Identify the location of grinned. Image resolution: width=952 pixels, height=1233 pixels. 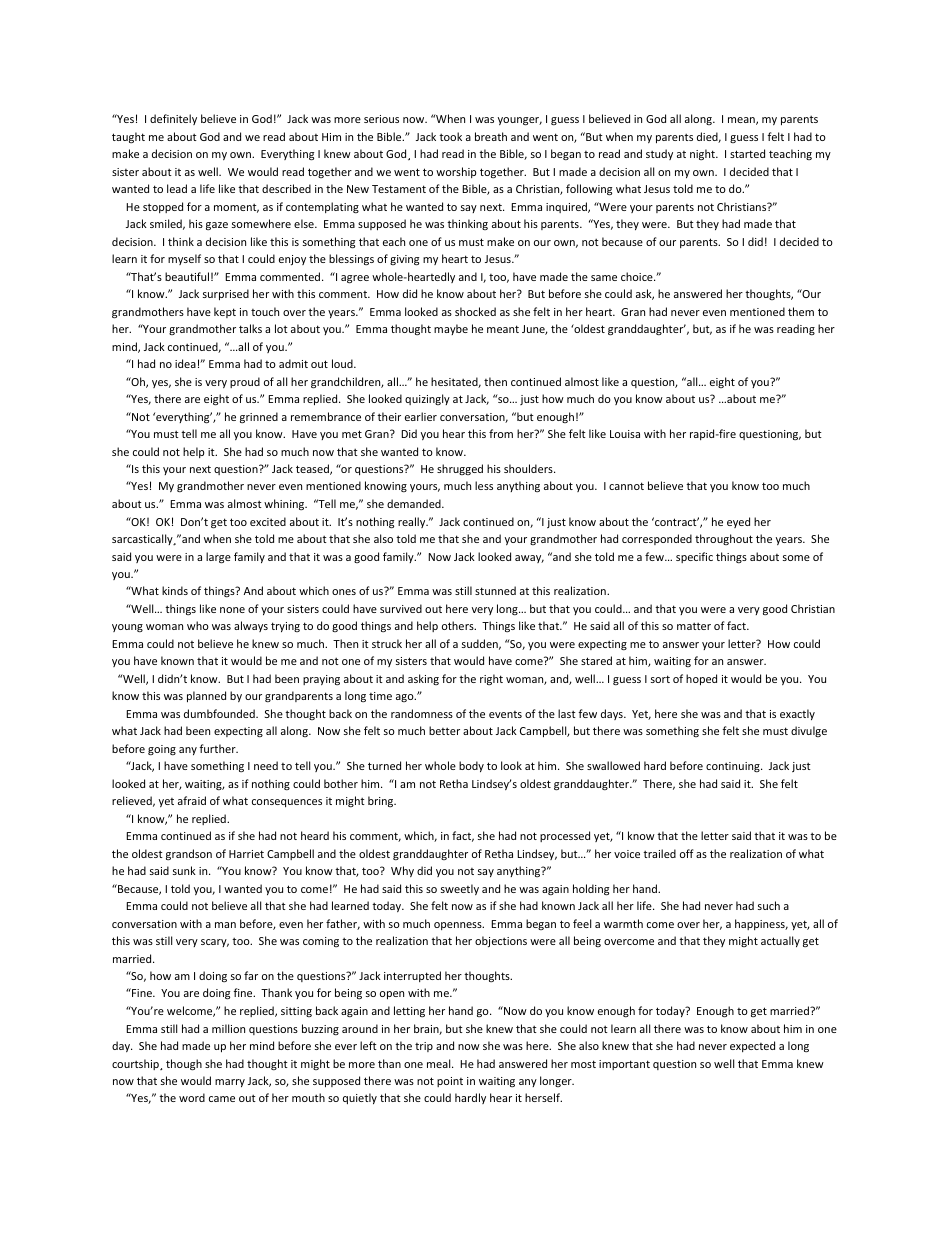
(259, 417).
